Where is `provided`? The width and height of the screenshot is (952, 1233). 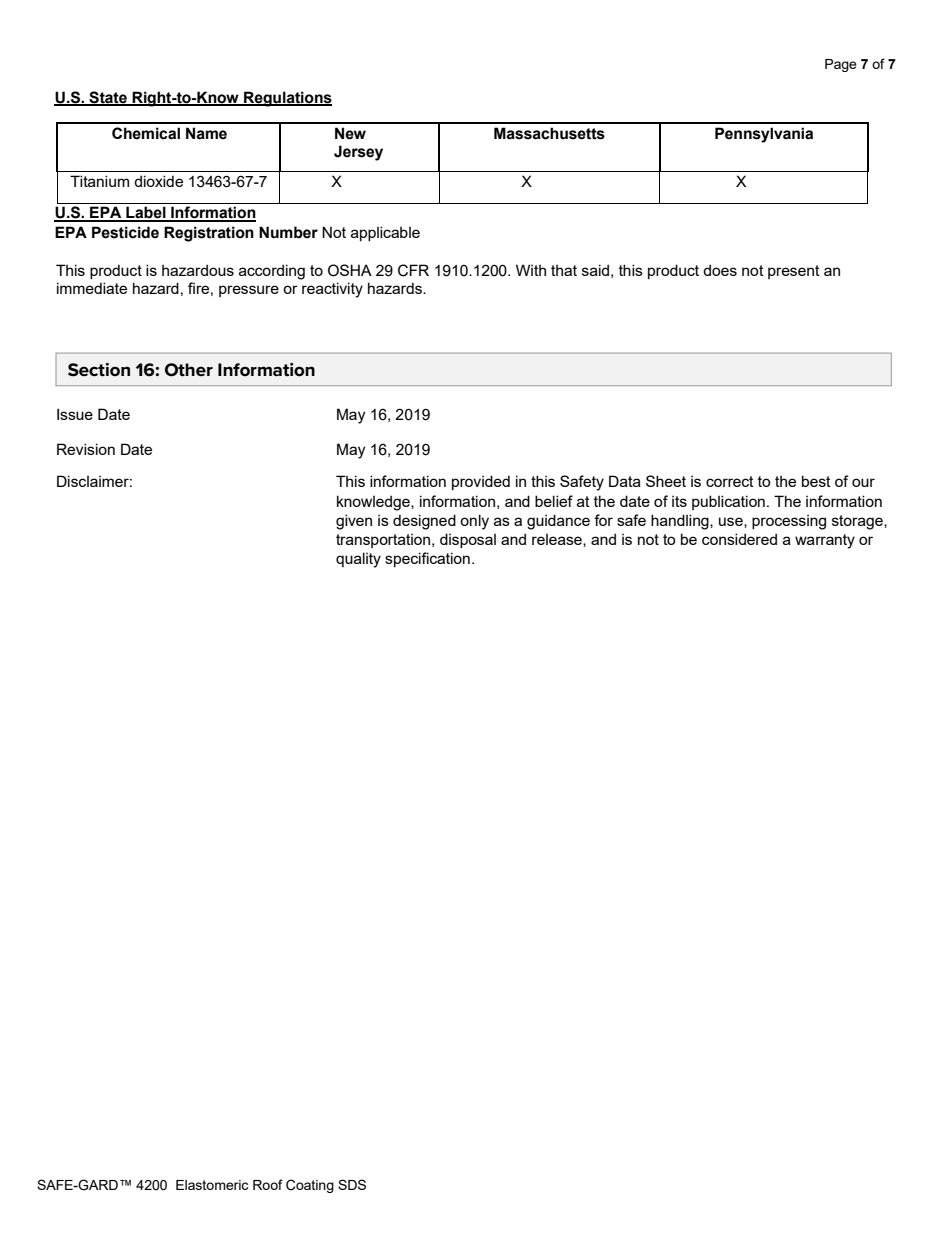 provided is located at coordinates (481, 482).
